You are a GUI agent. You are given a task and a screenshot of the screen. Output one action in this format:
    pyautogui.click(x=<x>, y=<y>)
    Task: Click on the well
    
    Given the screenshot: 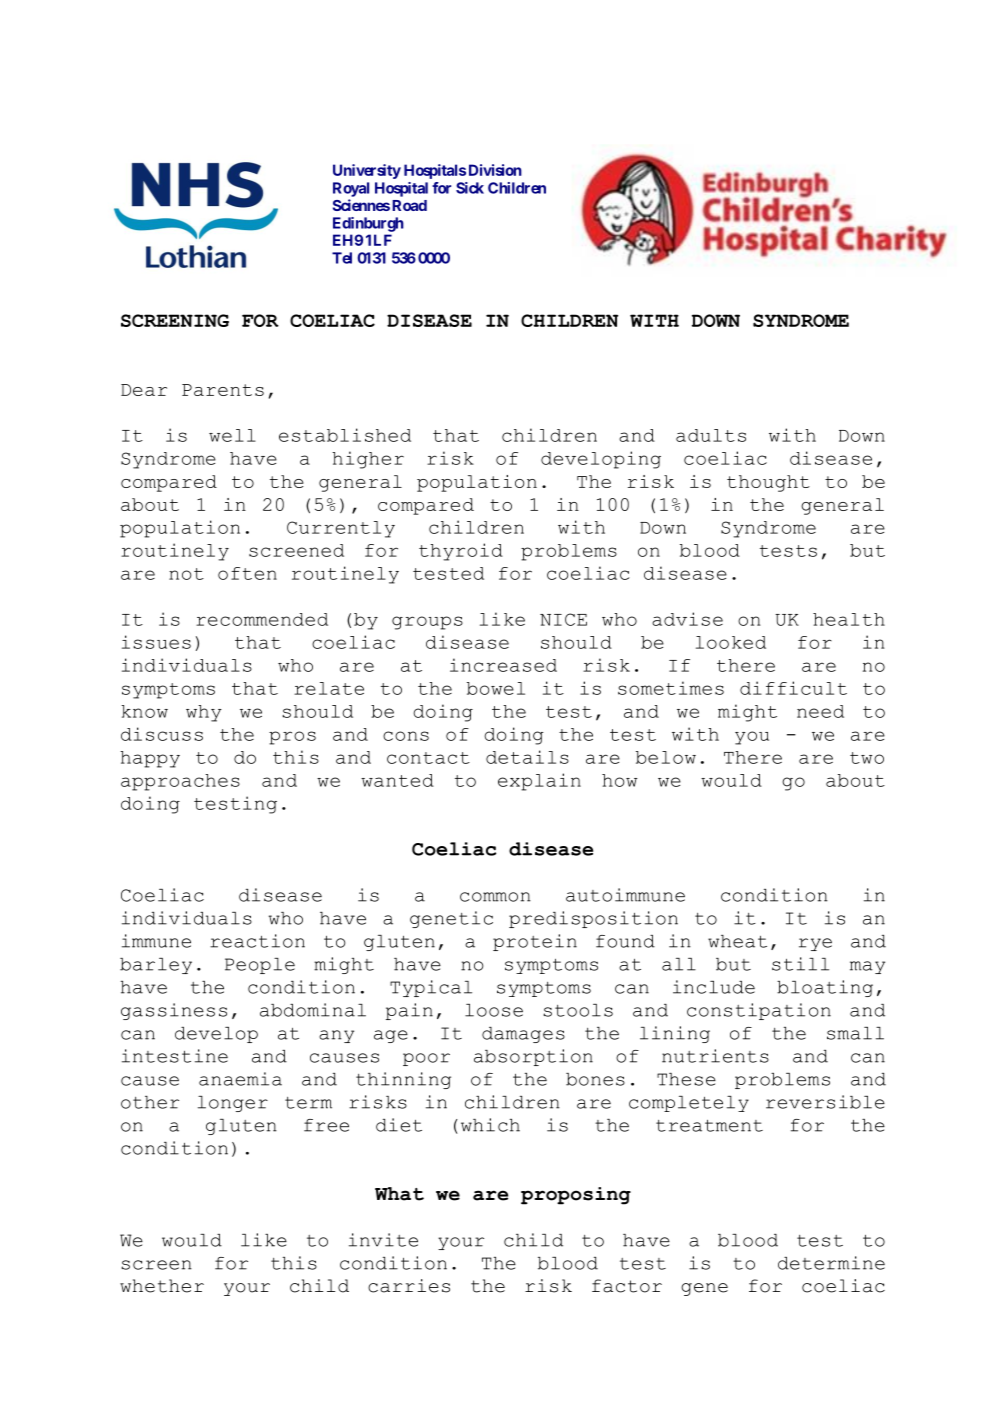 What is the action you would take?
    pyautogui.click(x=232, y=435)
